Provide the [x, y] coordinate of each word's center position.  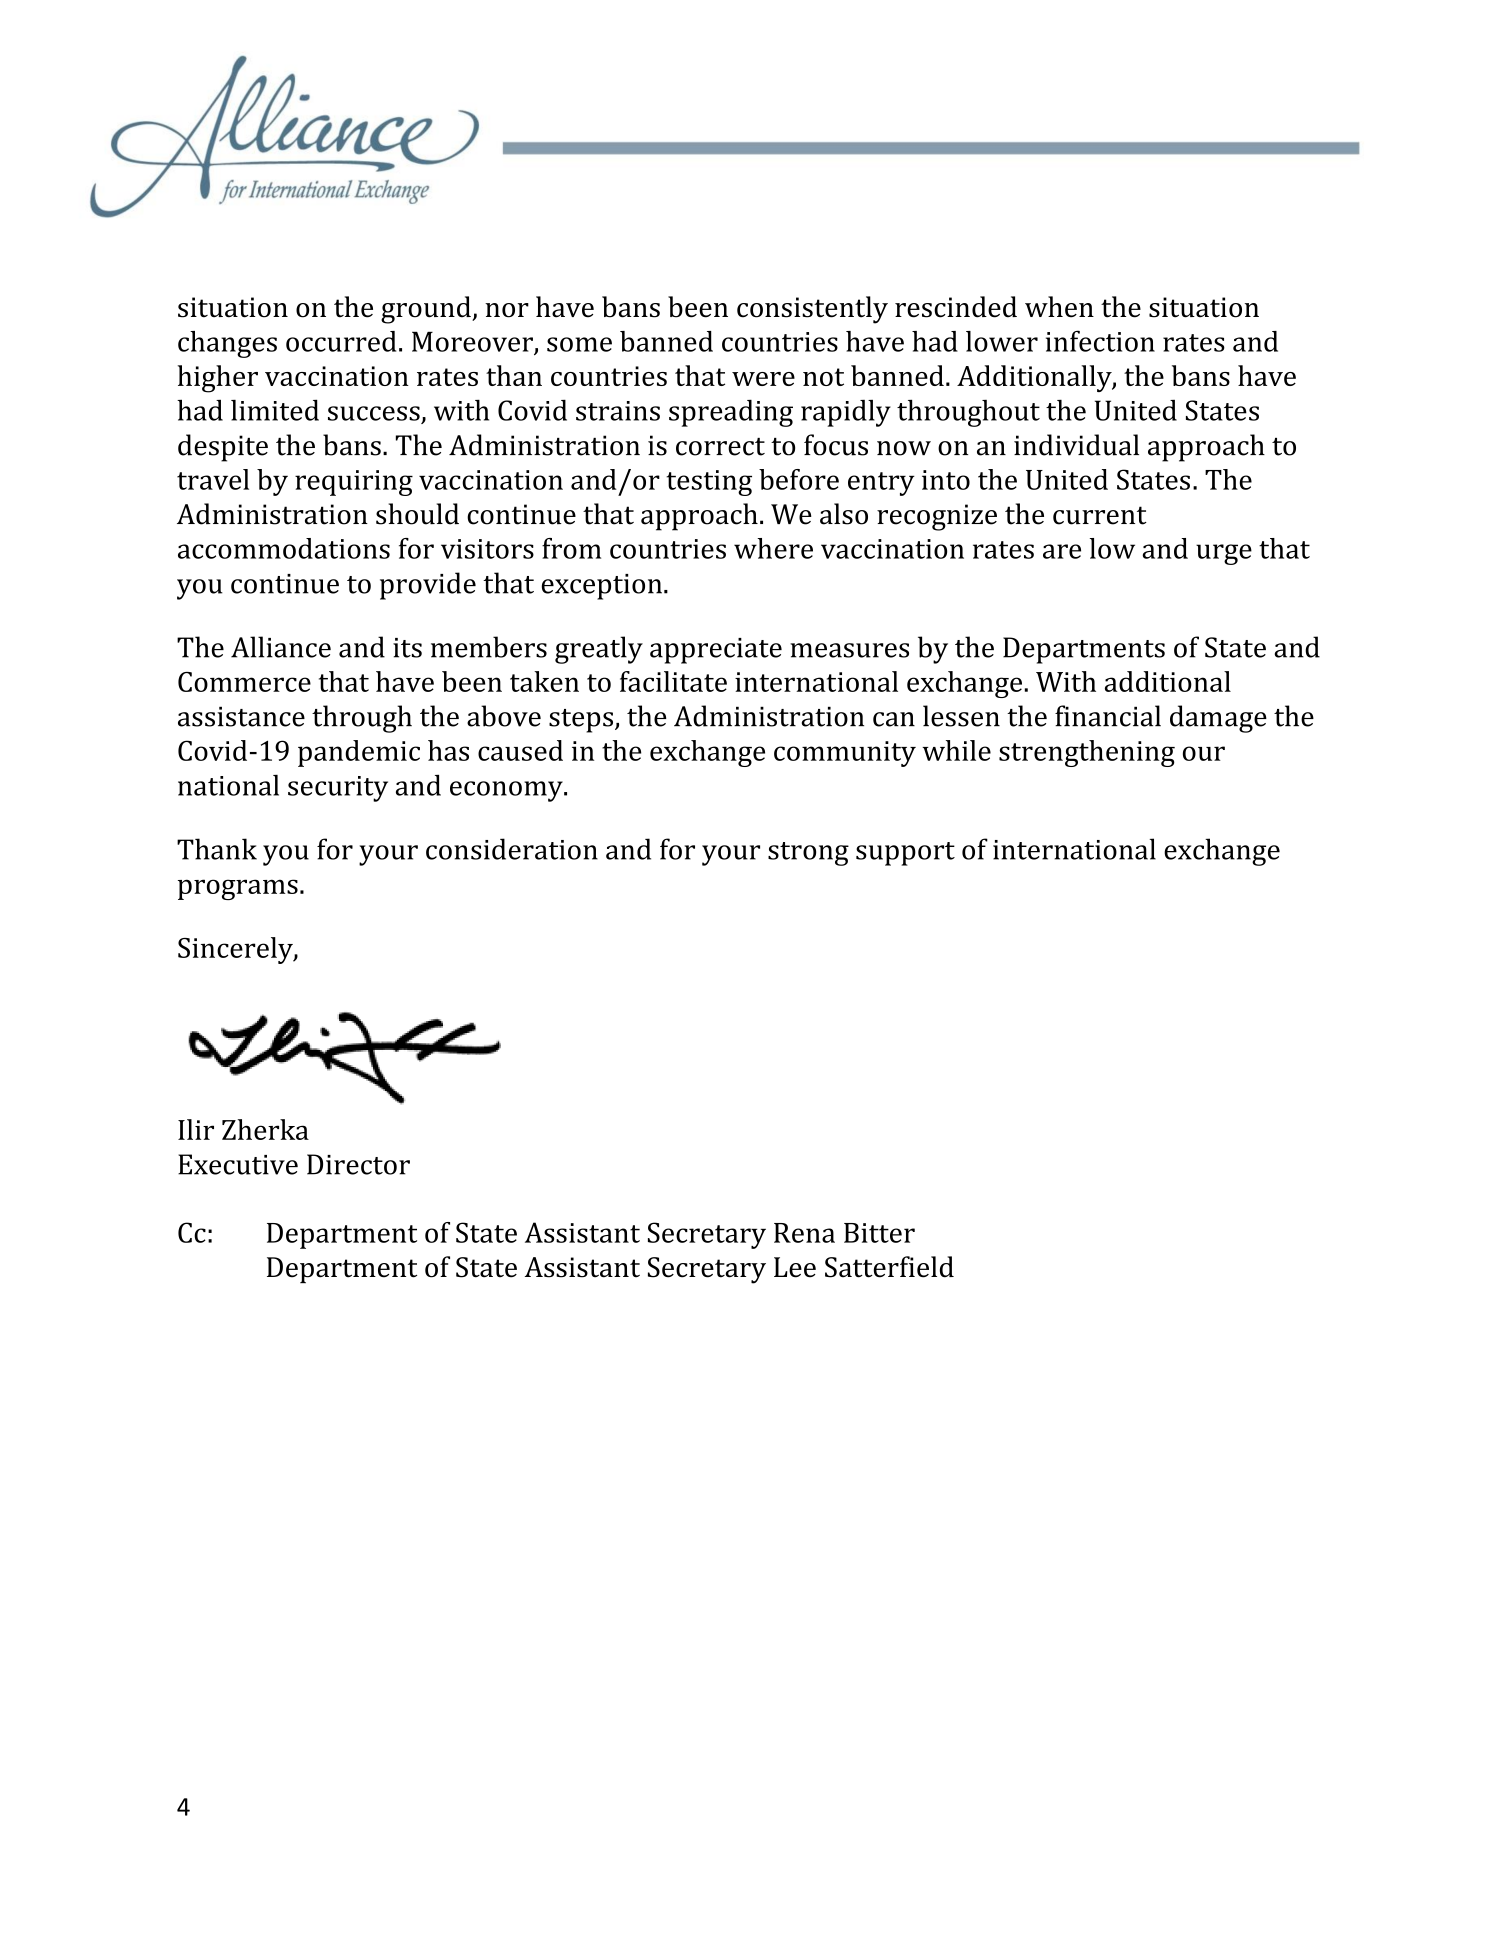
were [763, 379]
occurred [341, 341]
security [338, 789]
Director [358, 1164]
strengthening [1087, 753]
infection [1100, 341]
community [845, 754]
